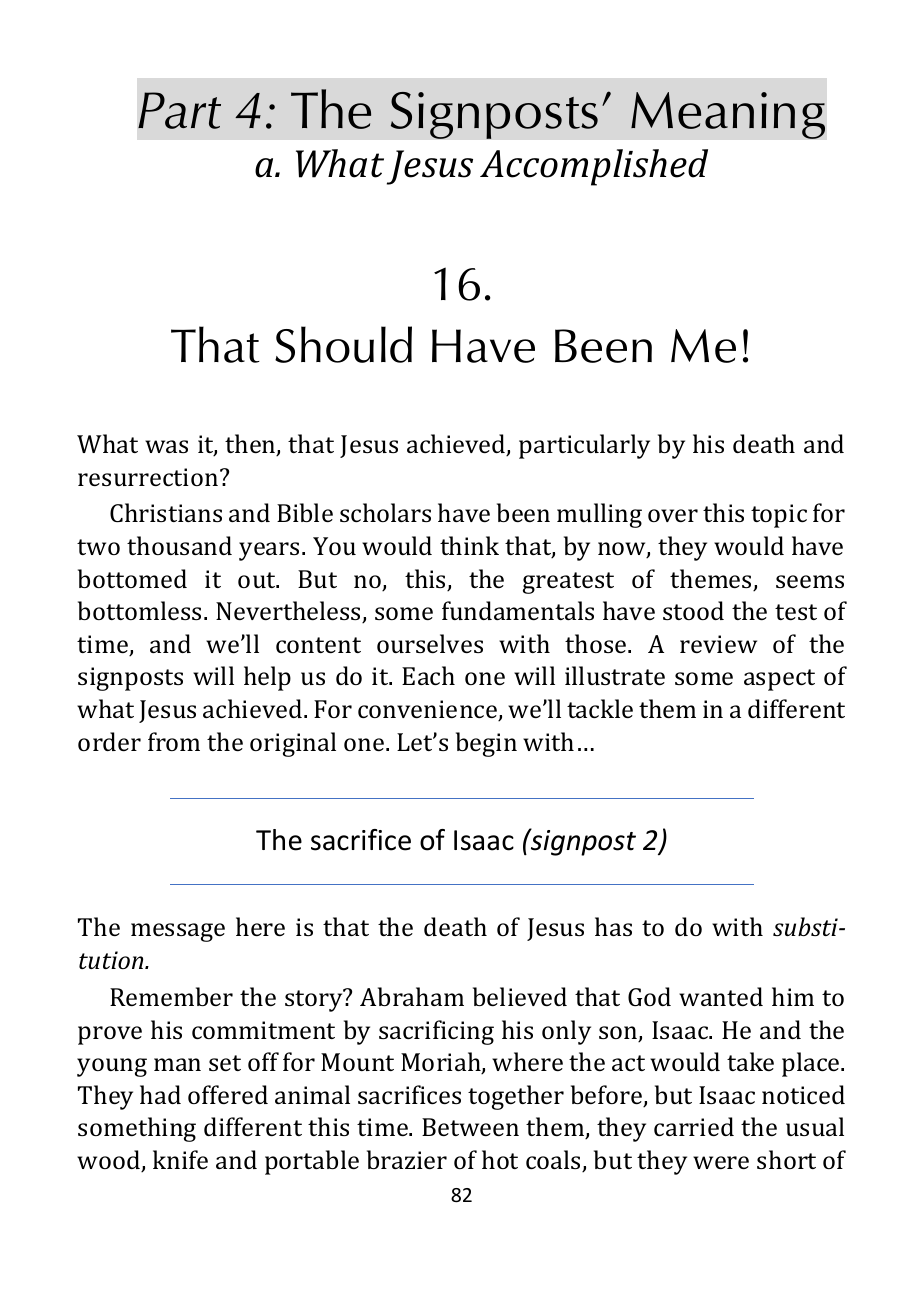  I want to click on knife, so click(180, 1159).
